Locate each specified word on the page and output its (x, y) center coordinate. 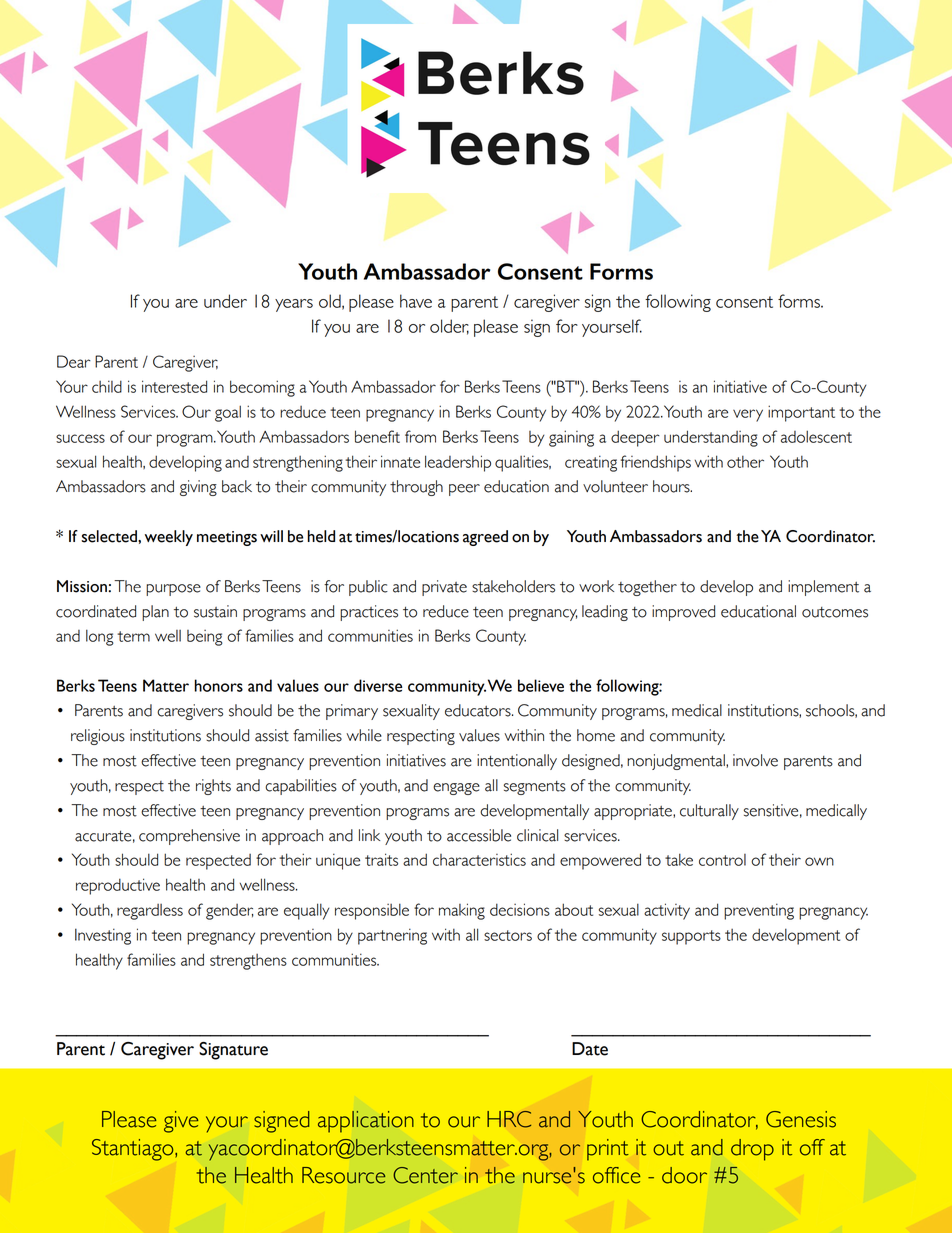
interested (174, 386)
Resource (344, 1175)
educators (479, 710)
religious (98, 737)
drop (752, 1150)
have (416, 301)
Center (425, 1175)
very (748, 415)
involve (755, 760)
